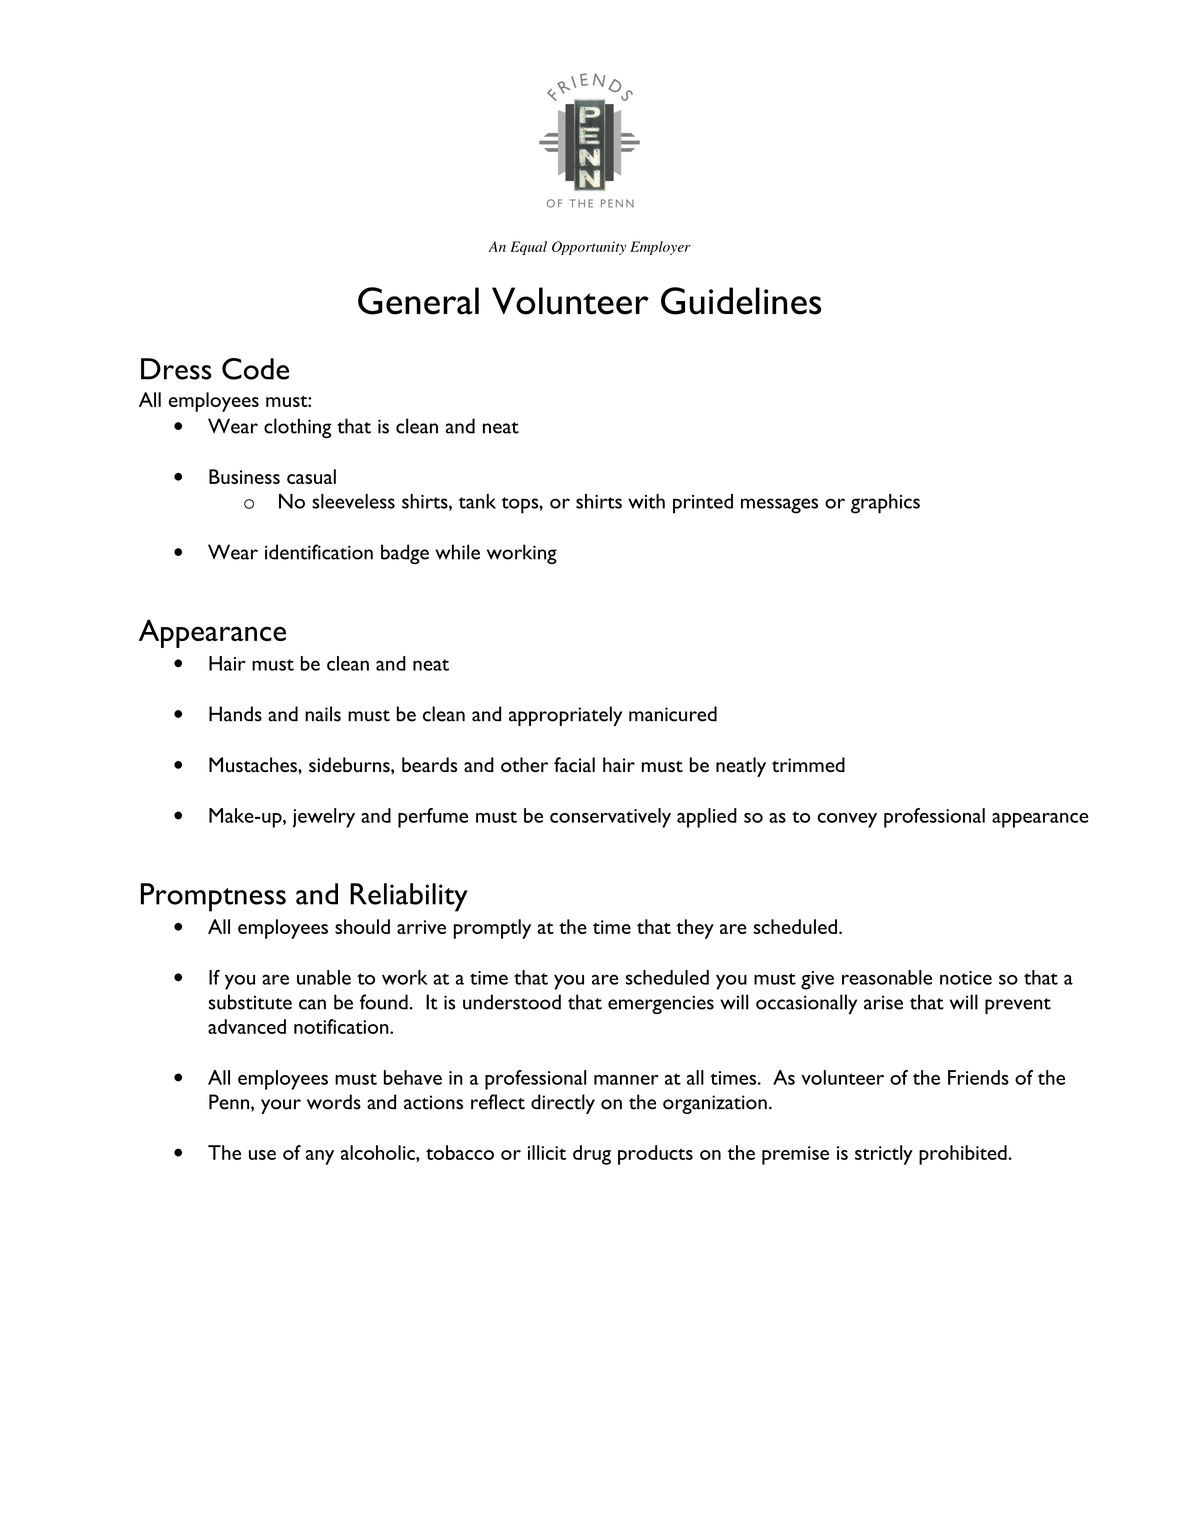 The width and height of the screenshot is (1179, 1526). I want to click on with, so click(646, 501).
